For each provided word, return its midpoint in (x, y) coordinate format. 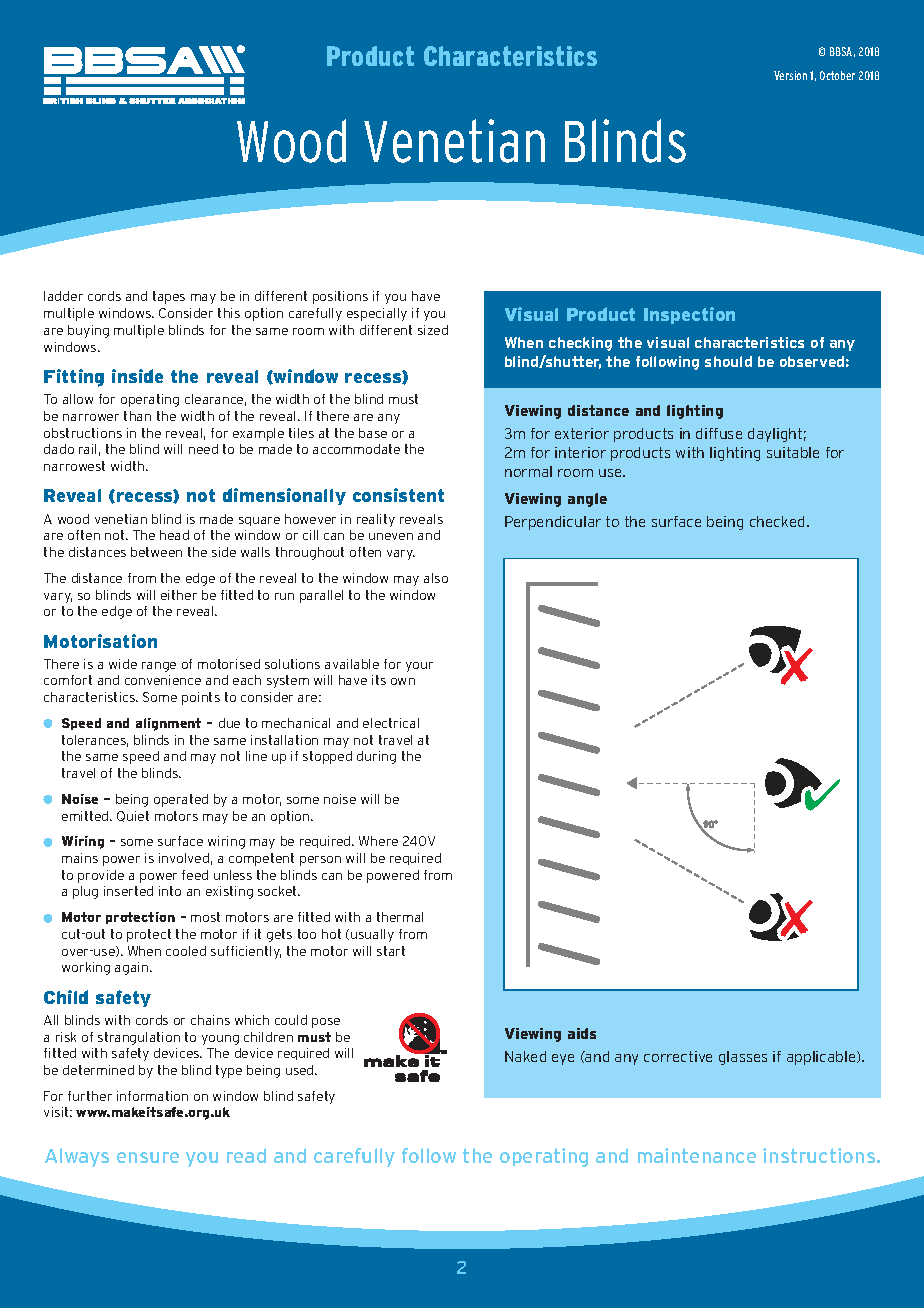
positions (340, 297)
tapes (169, 297)
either (179, 595)
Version (790, 75)
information (152, 1096)
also (436, 578)
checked (777, 521)
